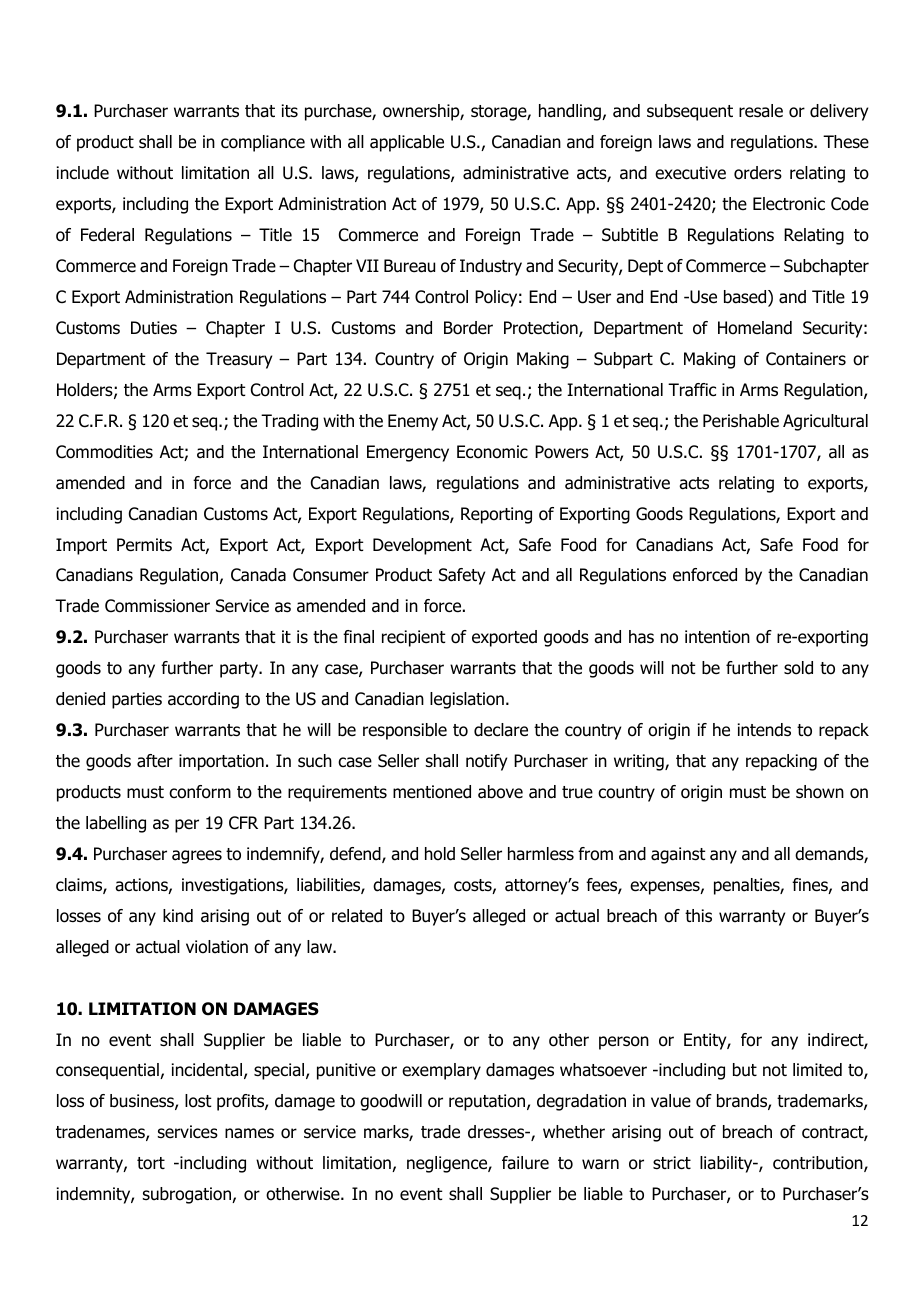 The image size is (924, 1308). Describe the element at coordinates (758, 173) in the image. I see `orders` at that location.
